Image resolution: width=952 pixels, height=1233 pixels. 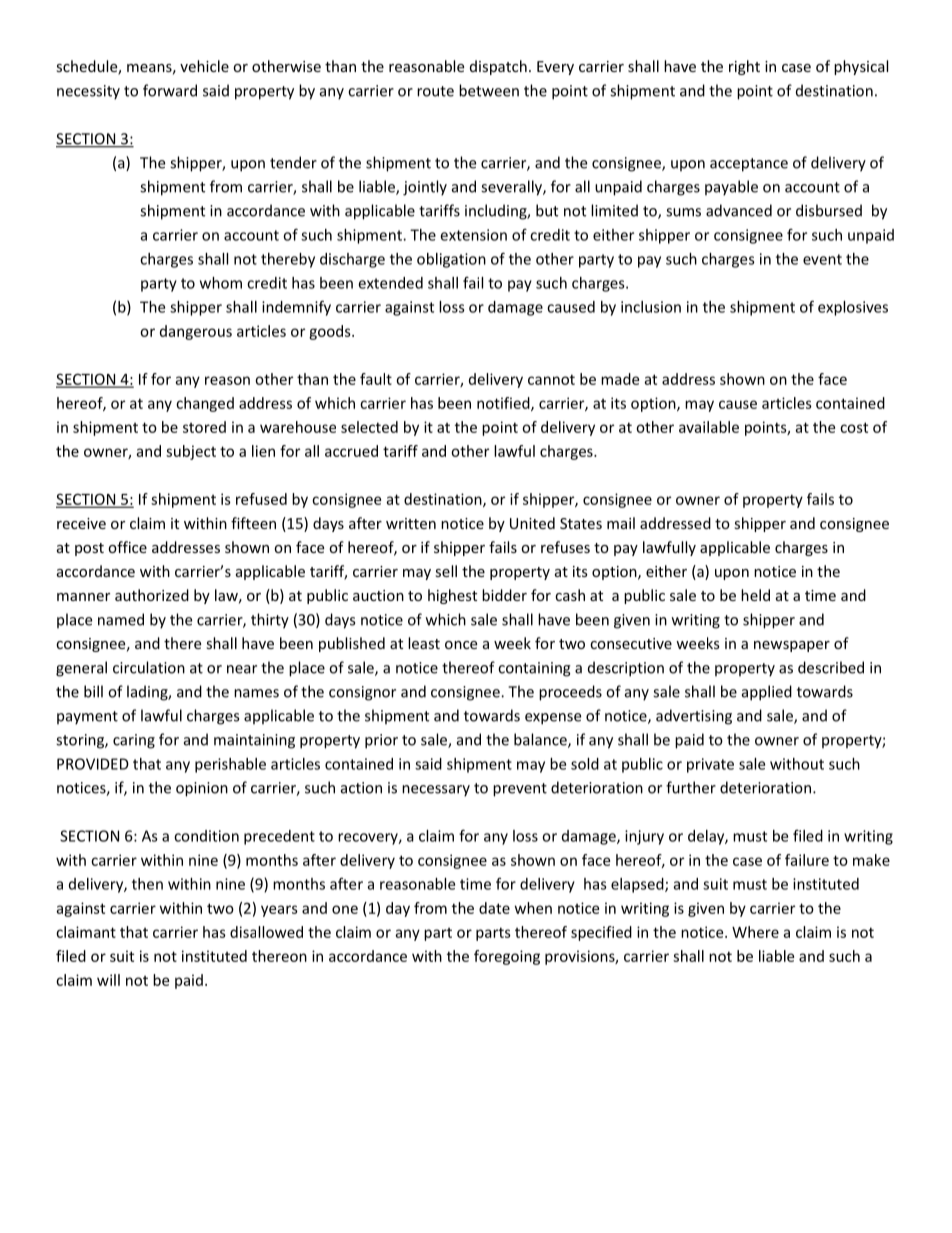 I want to click on right, so click(x=744, y=67).
